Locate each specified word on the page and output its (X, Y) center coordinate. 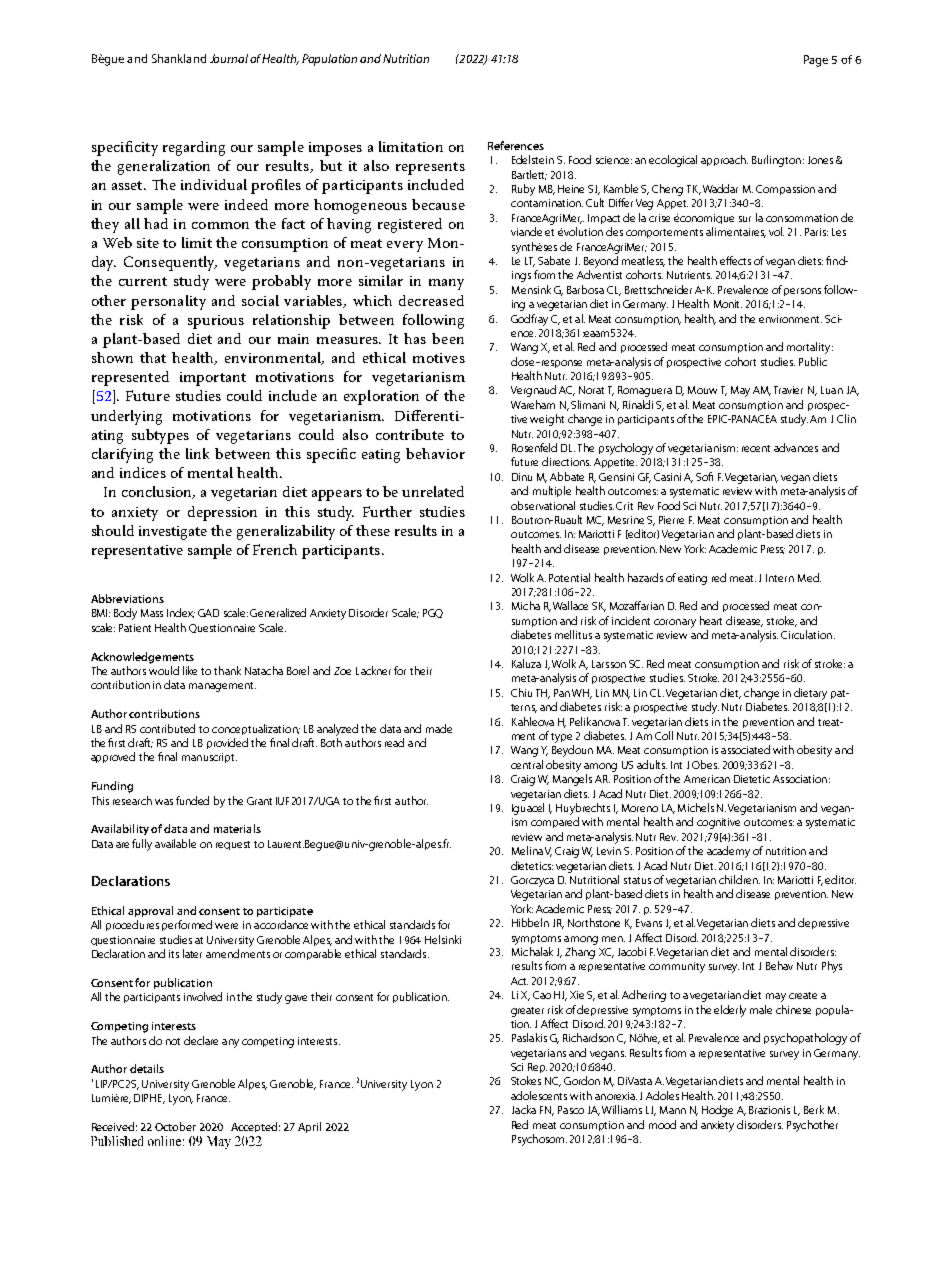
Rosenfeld (534, 447)
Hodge (717, 1111)
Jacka (524, 1109)
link (197, 453)
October (175, 1126)
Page (816, 61)
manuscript (209, 758)
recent (756, 448)
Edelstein (533, 159)
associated (745, 749)
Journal (229, 58)
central (527, 764)
